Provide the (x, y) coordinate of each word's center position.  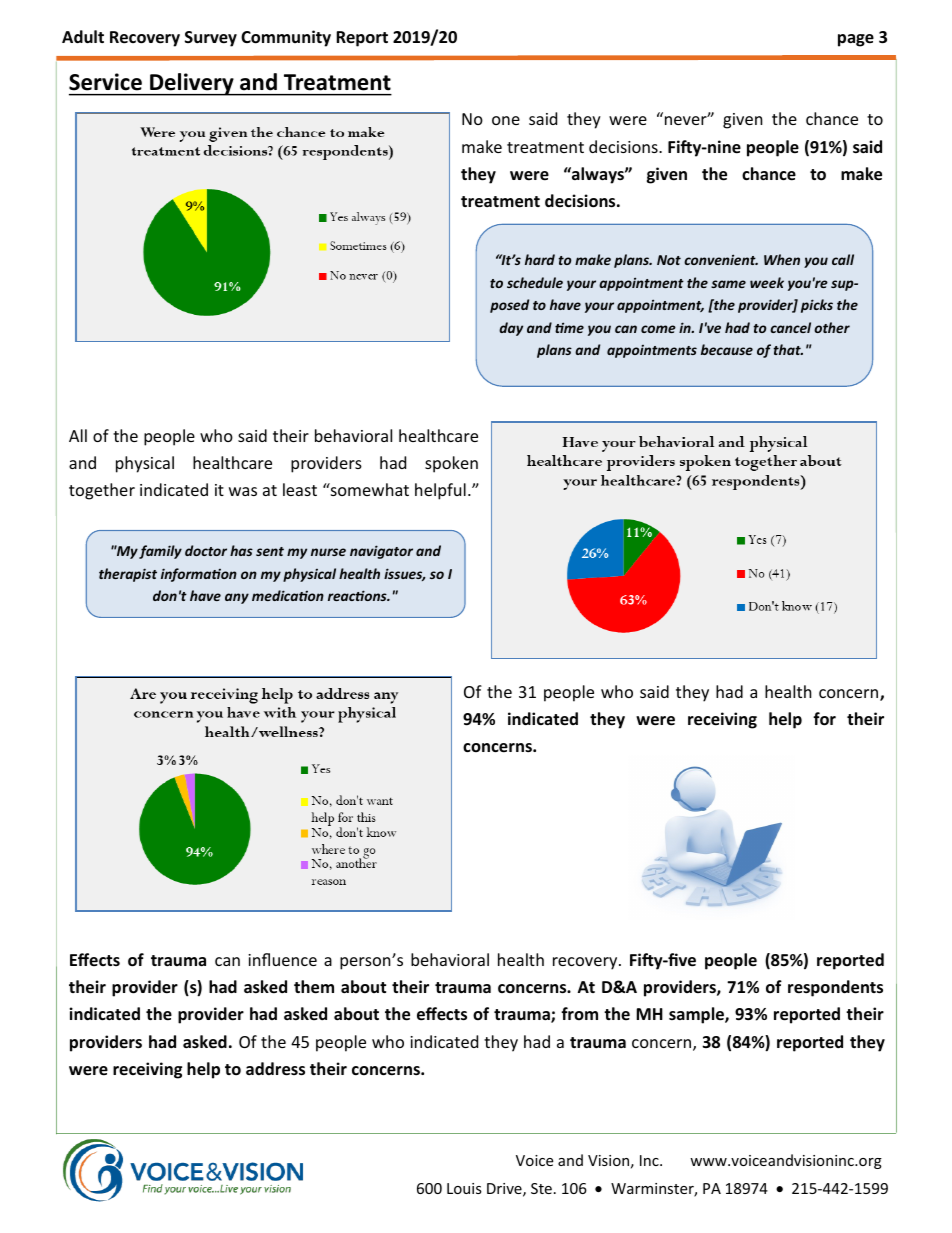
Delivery (192, 84)
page (856, 40)
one (506, 120)
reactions (358, 595)
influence (282, 959)
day (511, 329)
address (275, 1069)
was (243, 491)
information (199, 575)
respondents (835, 988)
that (788, 349)
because (727, 349)
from (579, 1013)
